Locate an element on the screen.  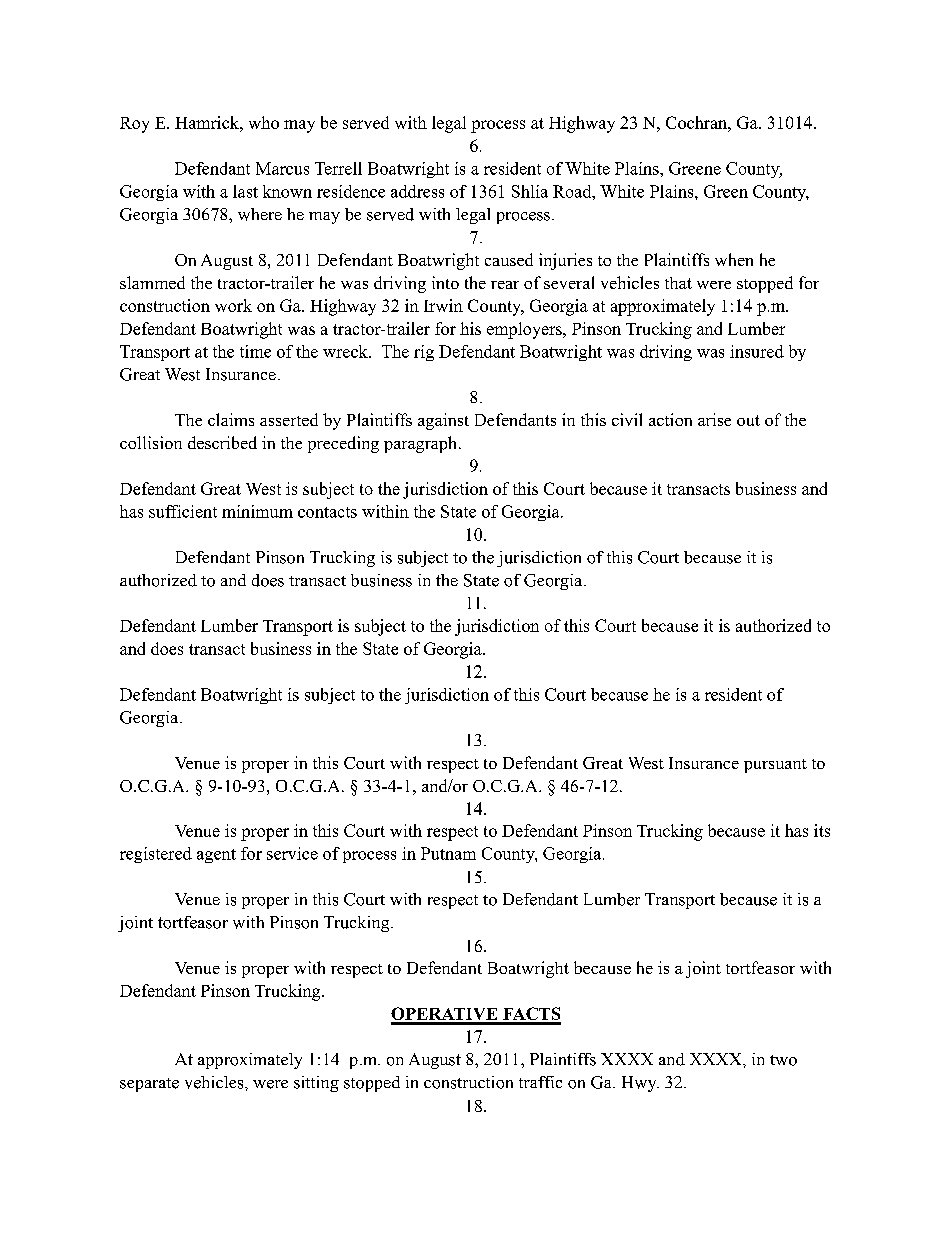
against is located at coordinates (443, 421).
